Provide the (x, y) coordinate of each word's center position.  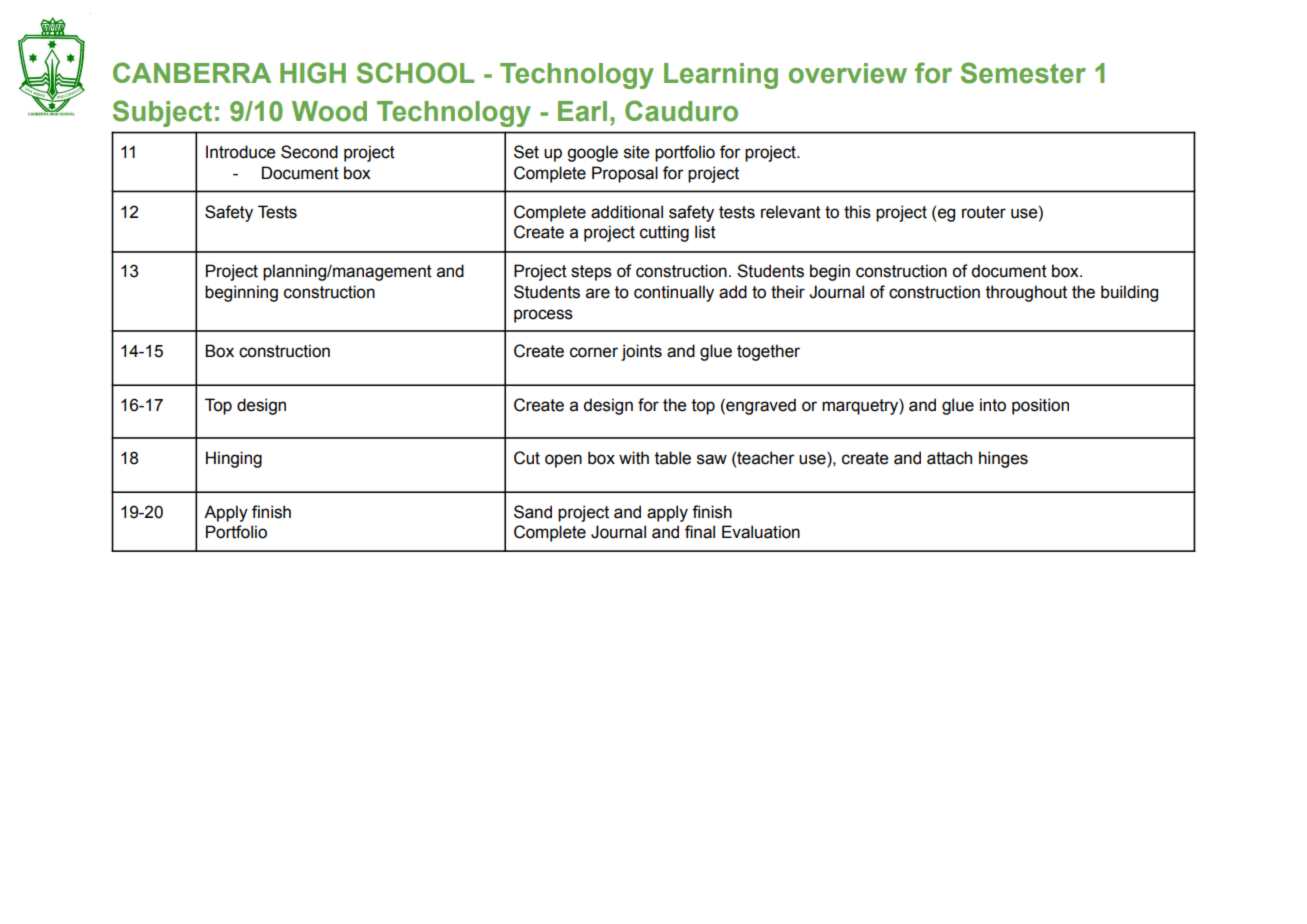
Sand (533, 512)
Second (309, 152)
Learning (721, 76)
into (993, 405)
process (543, 316)
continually (674, 293)
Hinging (234, 459)
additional (627, 212)
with (634, 458)
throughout (1026, 293)
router (984, 212)
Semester (1023, 73)
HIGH (313, 73)
